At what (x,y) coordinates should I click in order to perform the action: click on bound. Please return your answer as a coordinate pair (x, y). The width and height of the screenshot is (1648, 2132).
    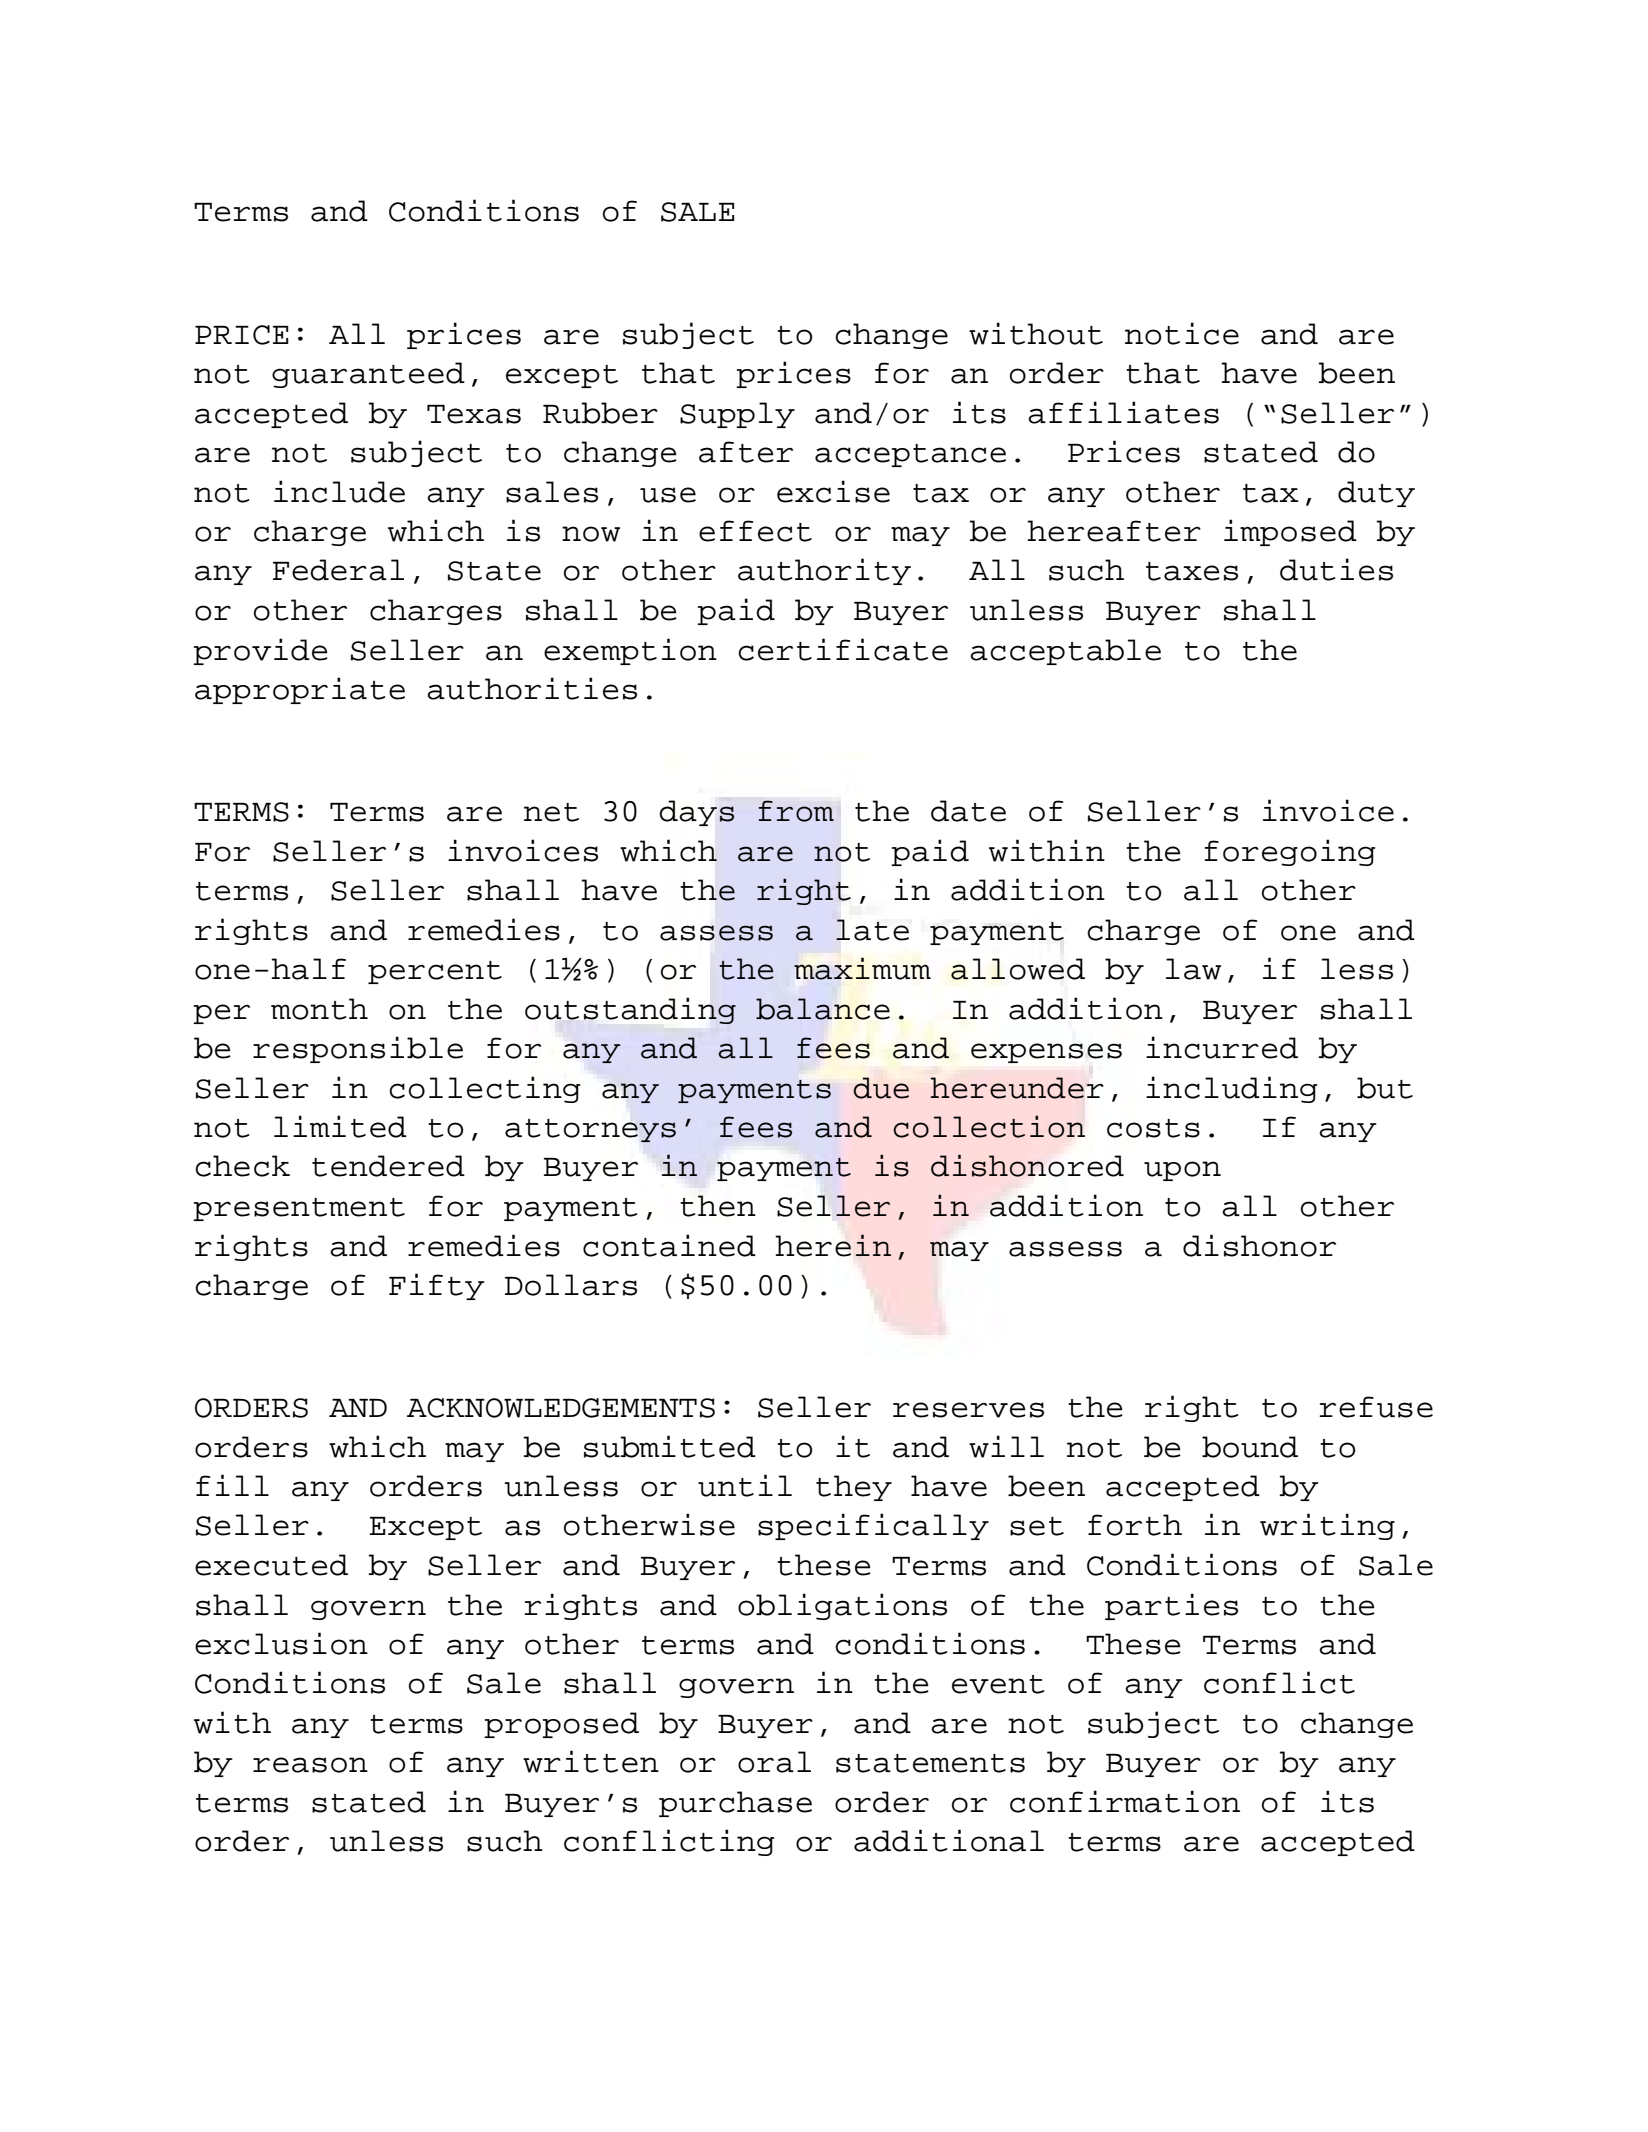
    Looking at the image, I should click on (1250, 1447).
